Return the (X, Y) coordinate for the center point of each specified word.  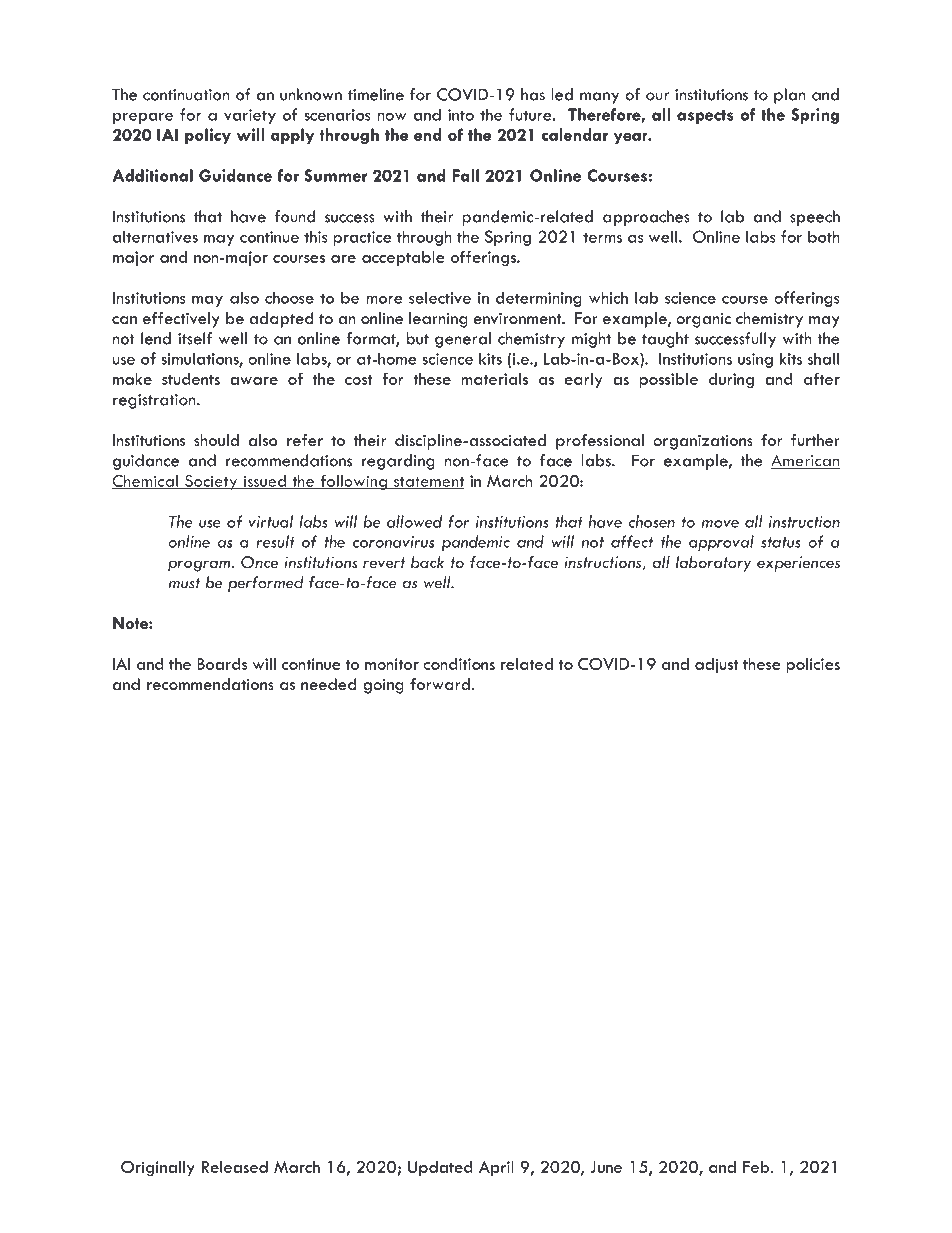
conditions (459, 664)
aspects (705, 117)
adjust (716, 666)
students (191, 379)
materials (494, 379)
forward (440, 684)
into (461, 115)
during (731, 381)
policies (813, 666)
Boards (222, 664)
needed (328, 684)
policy (208, 136)
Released (235, 1167)
